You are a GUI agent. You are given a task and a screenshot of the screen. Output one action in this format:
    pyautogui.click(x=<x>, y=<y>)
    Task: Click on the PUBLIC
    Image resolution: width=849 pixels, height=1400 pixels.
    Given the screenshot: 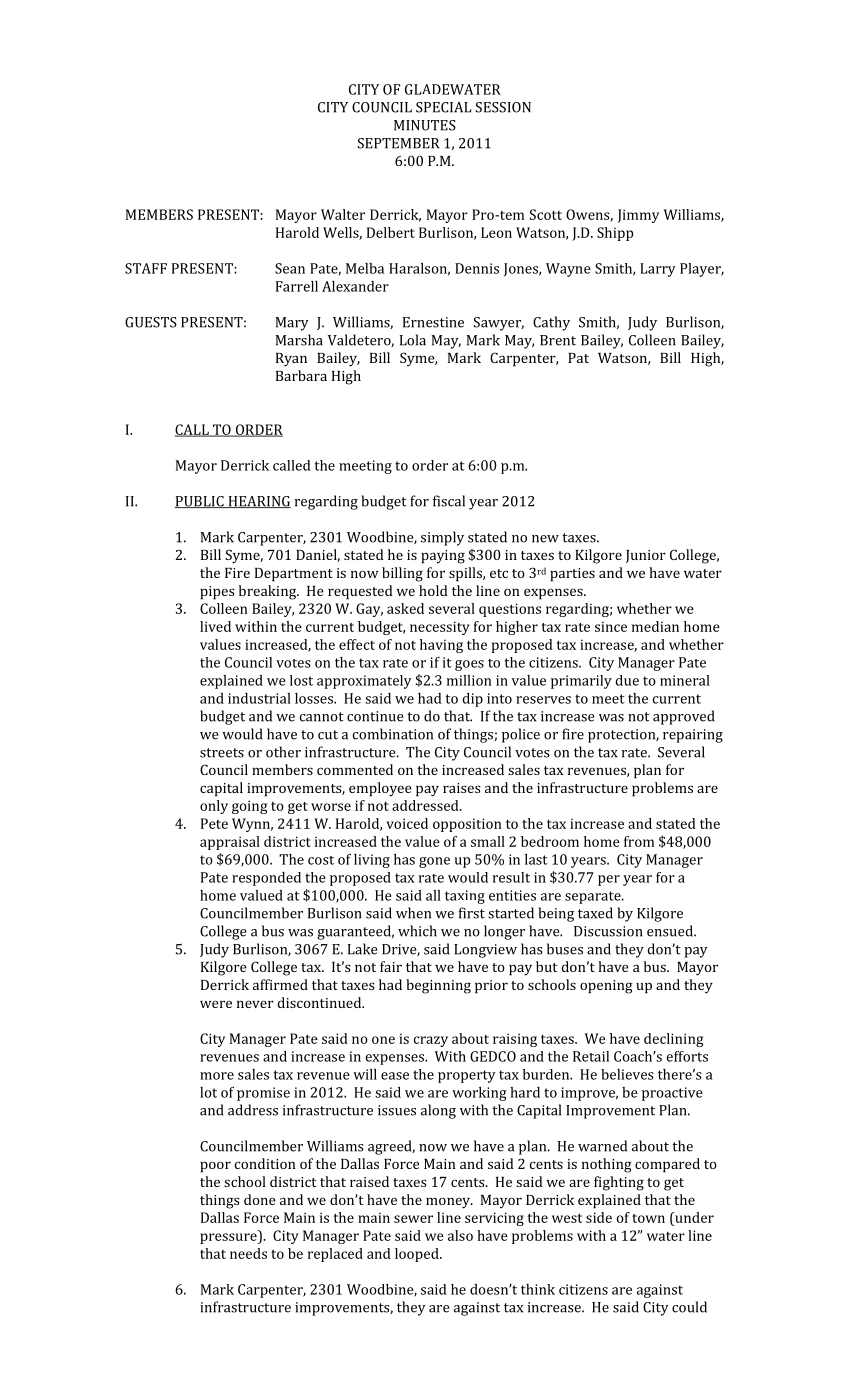 What is the action you would take?
    pyautogui.click(x=200, y=502)
